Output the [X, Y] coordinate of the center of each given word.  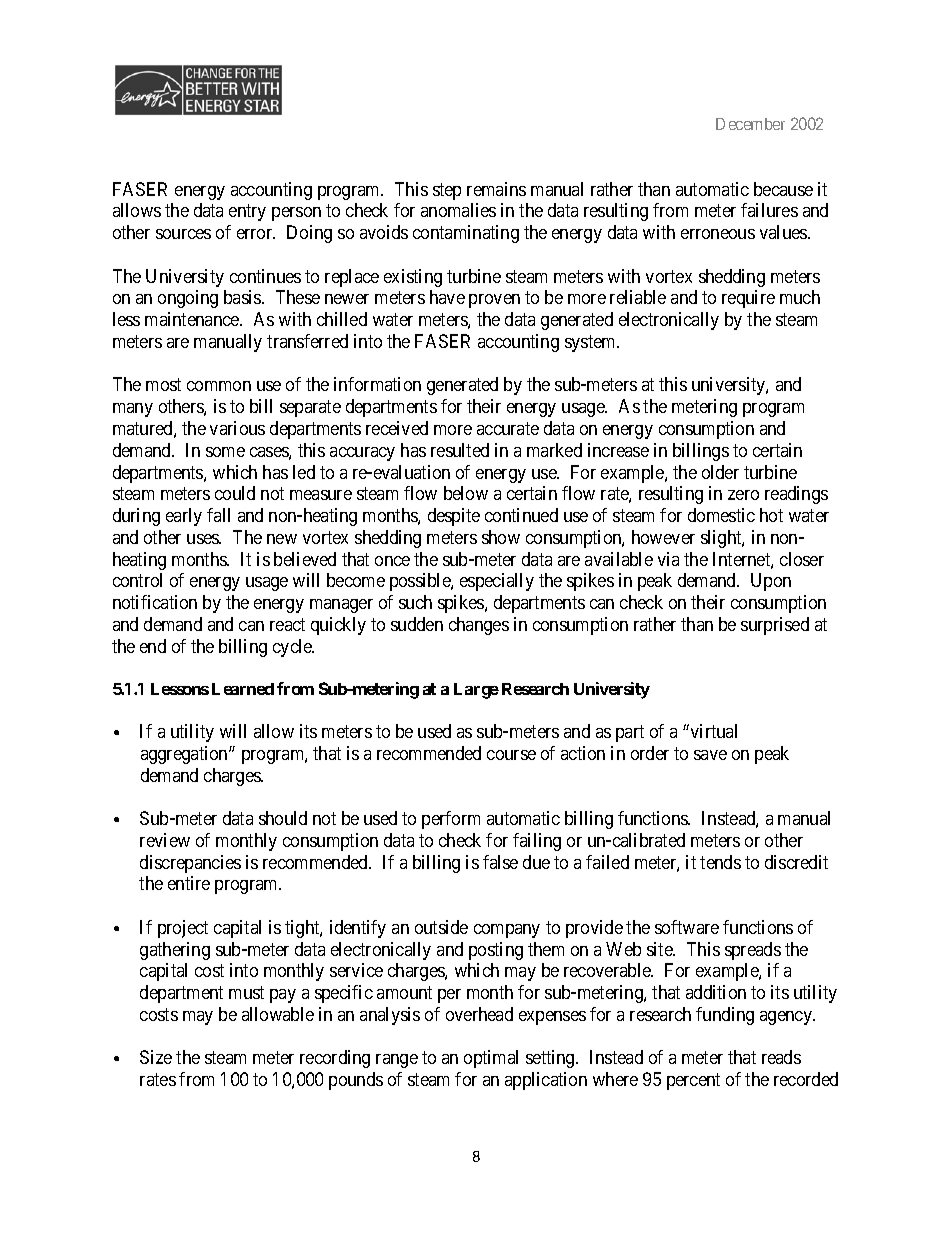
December [750, 124]
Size [156, 1057]
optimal [491, 1059]
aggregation [185, 755]
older [720, 472]
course [511, 755]
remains [496, 189]
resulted [460, 450]
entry [247, 213]
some [225, 452]
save [710, 755]
